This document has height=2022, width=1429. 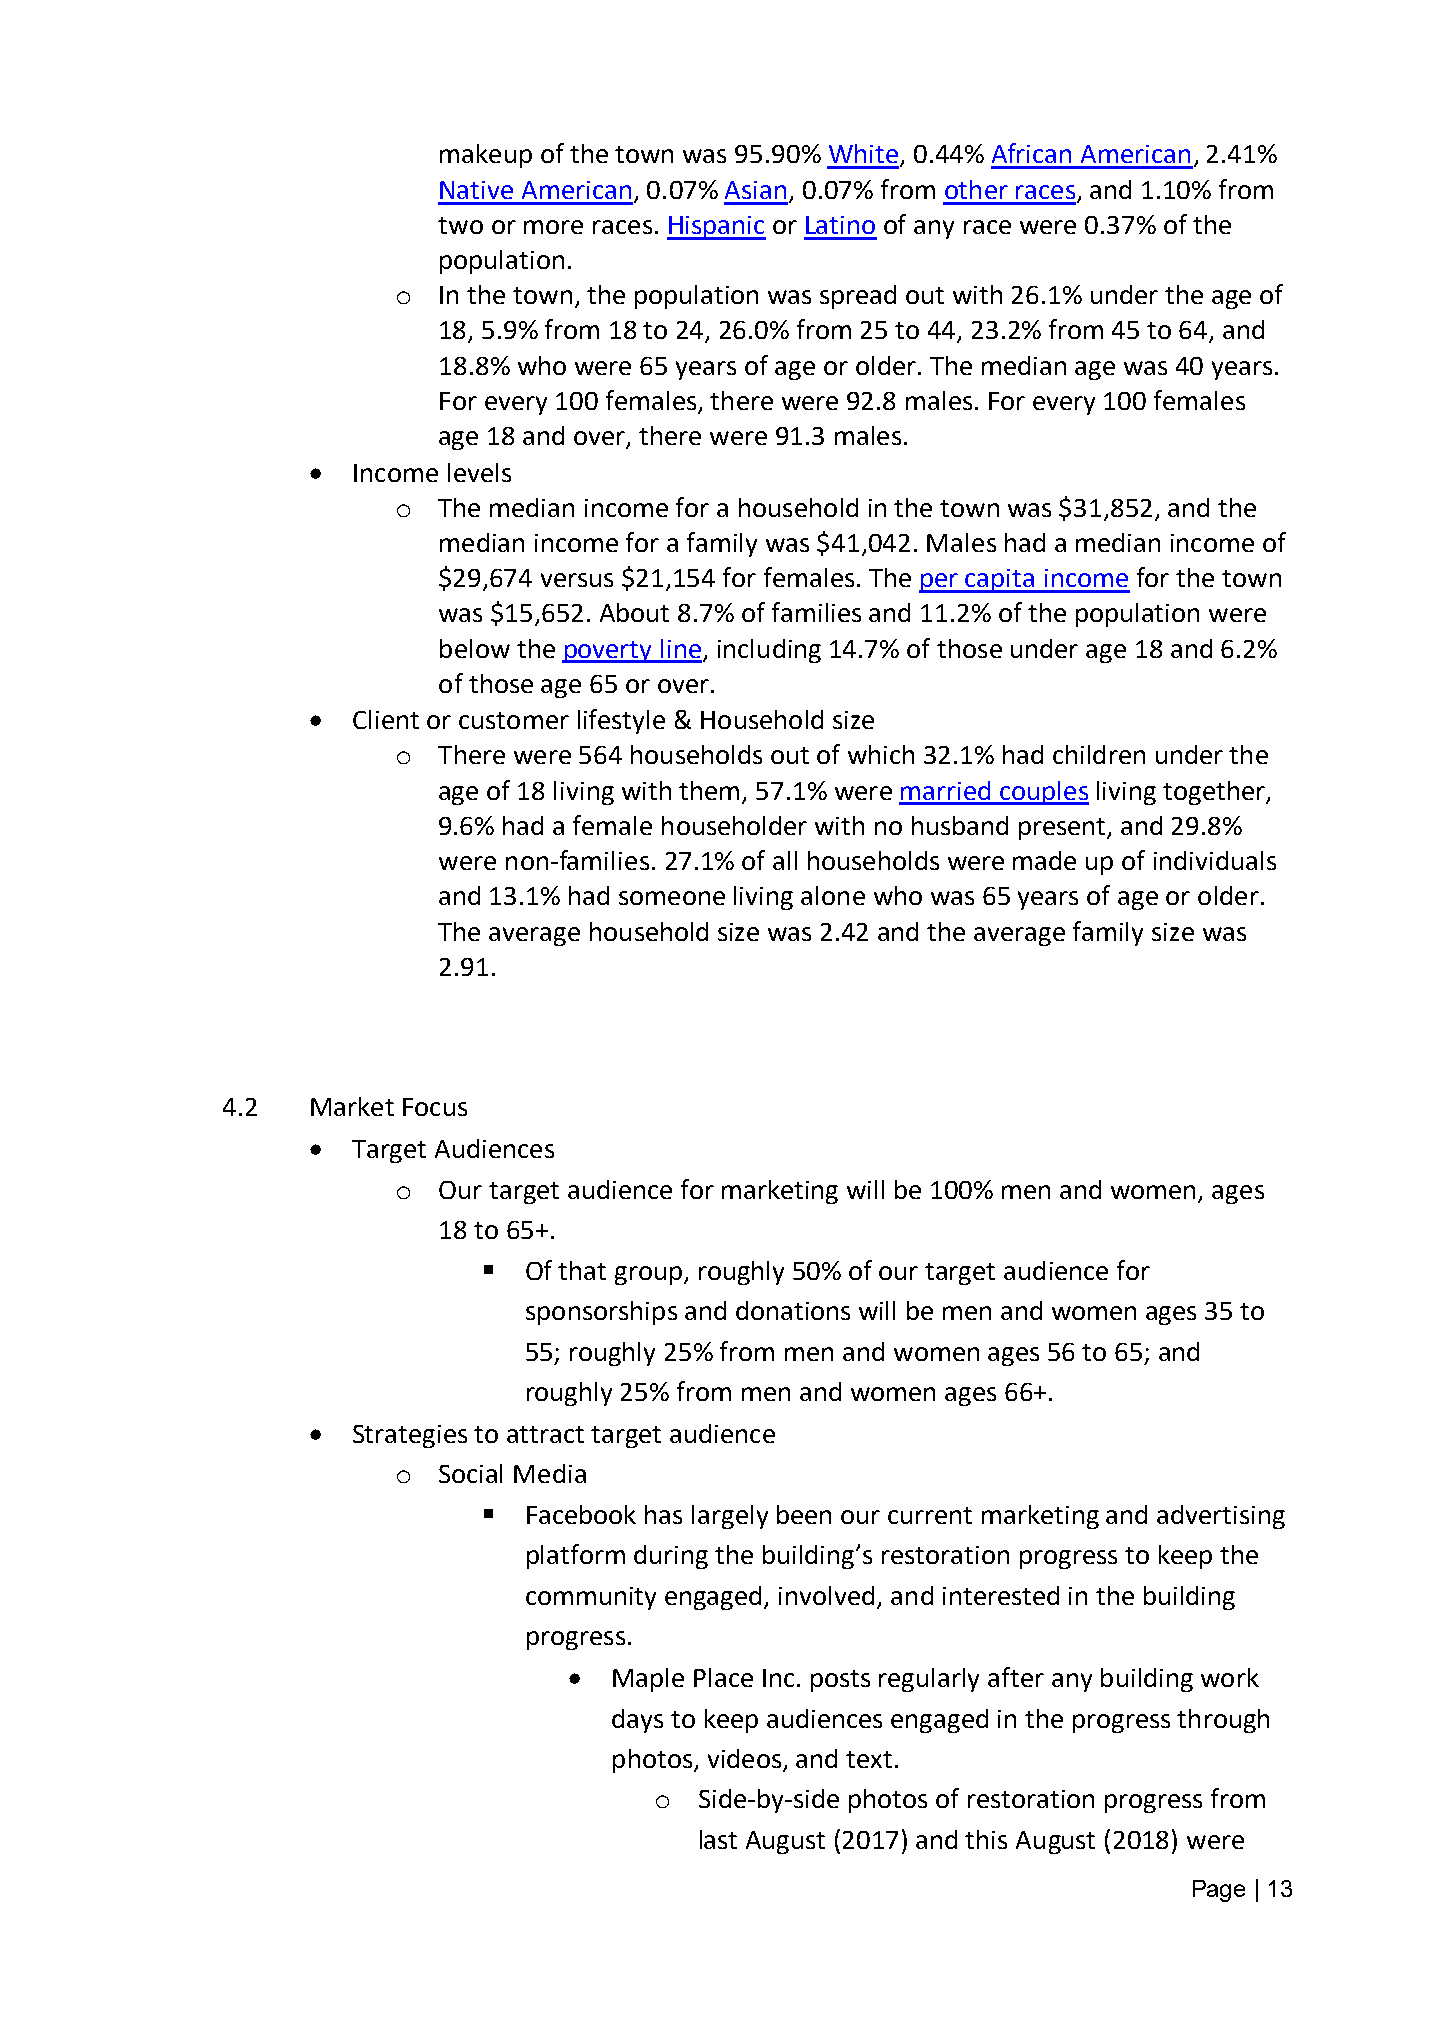 I want to click on spread, so click(x=858, y=297).
